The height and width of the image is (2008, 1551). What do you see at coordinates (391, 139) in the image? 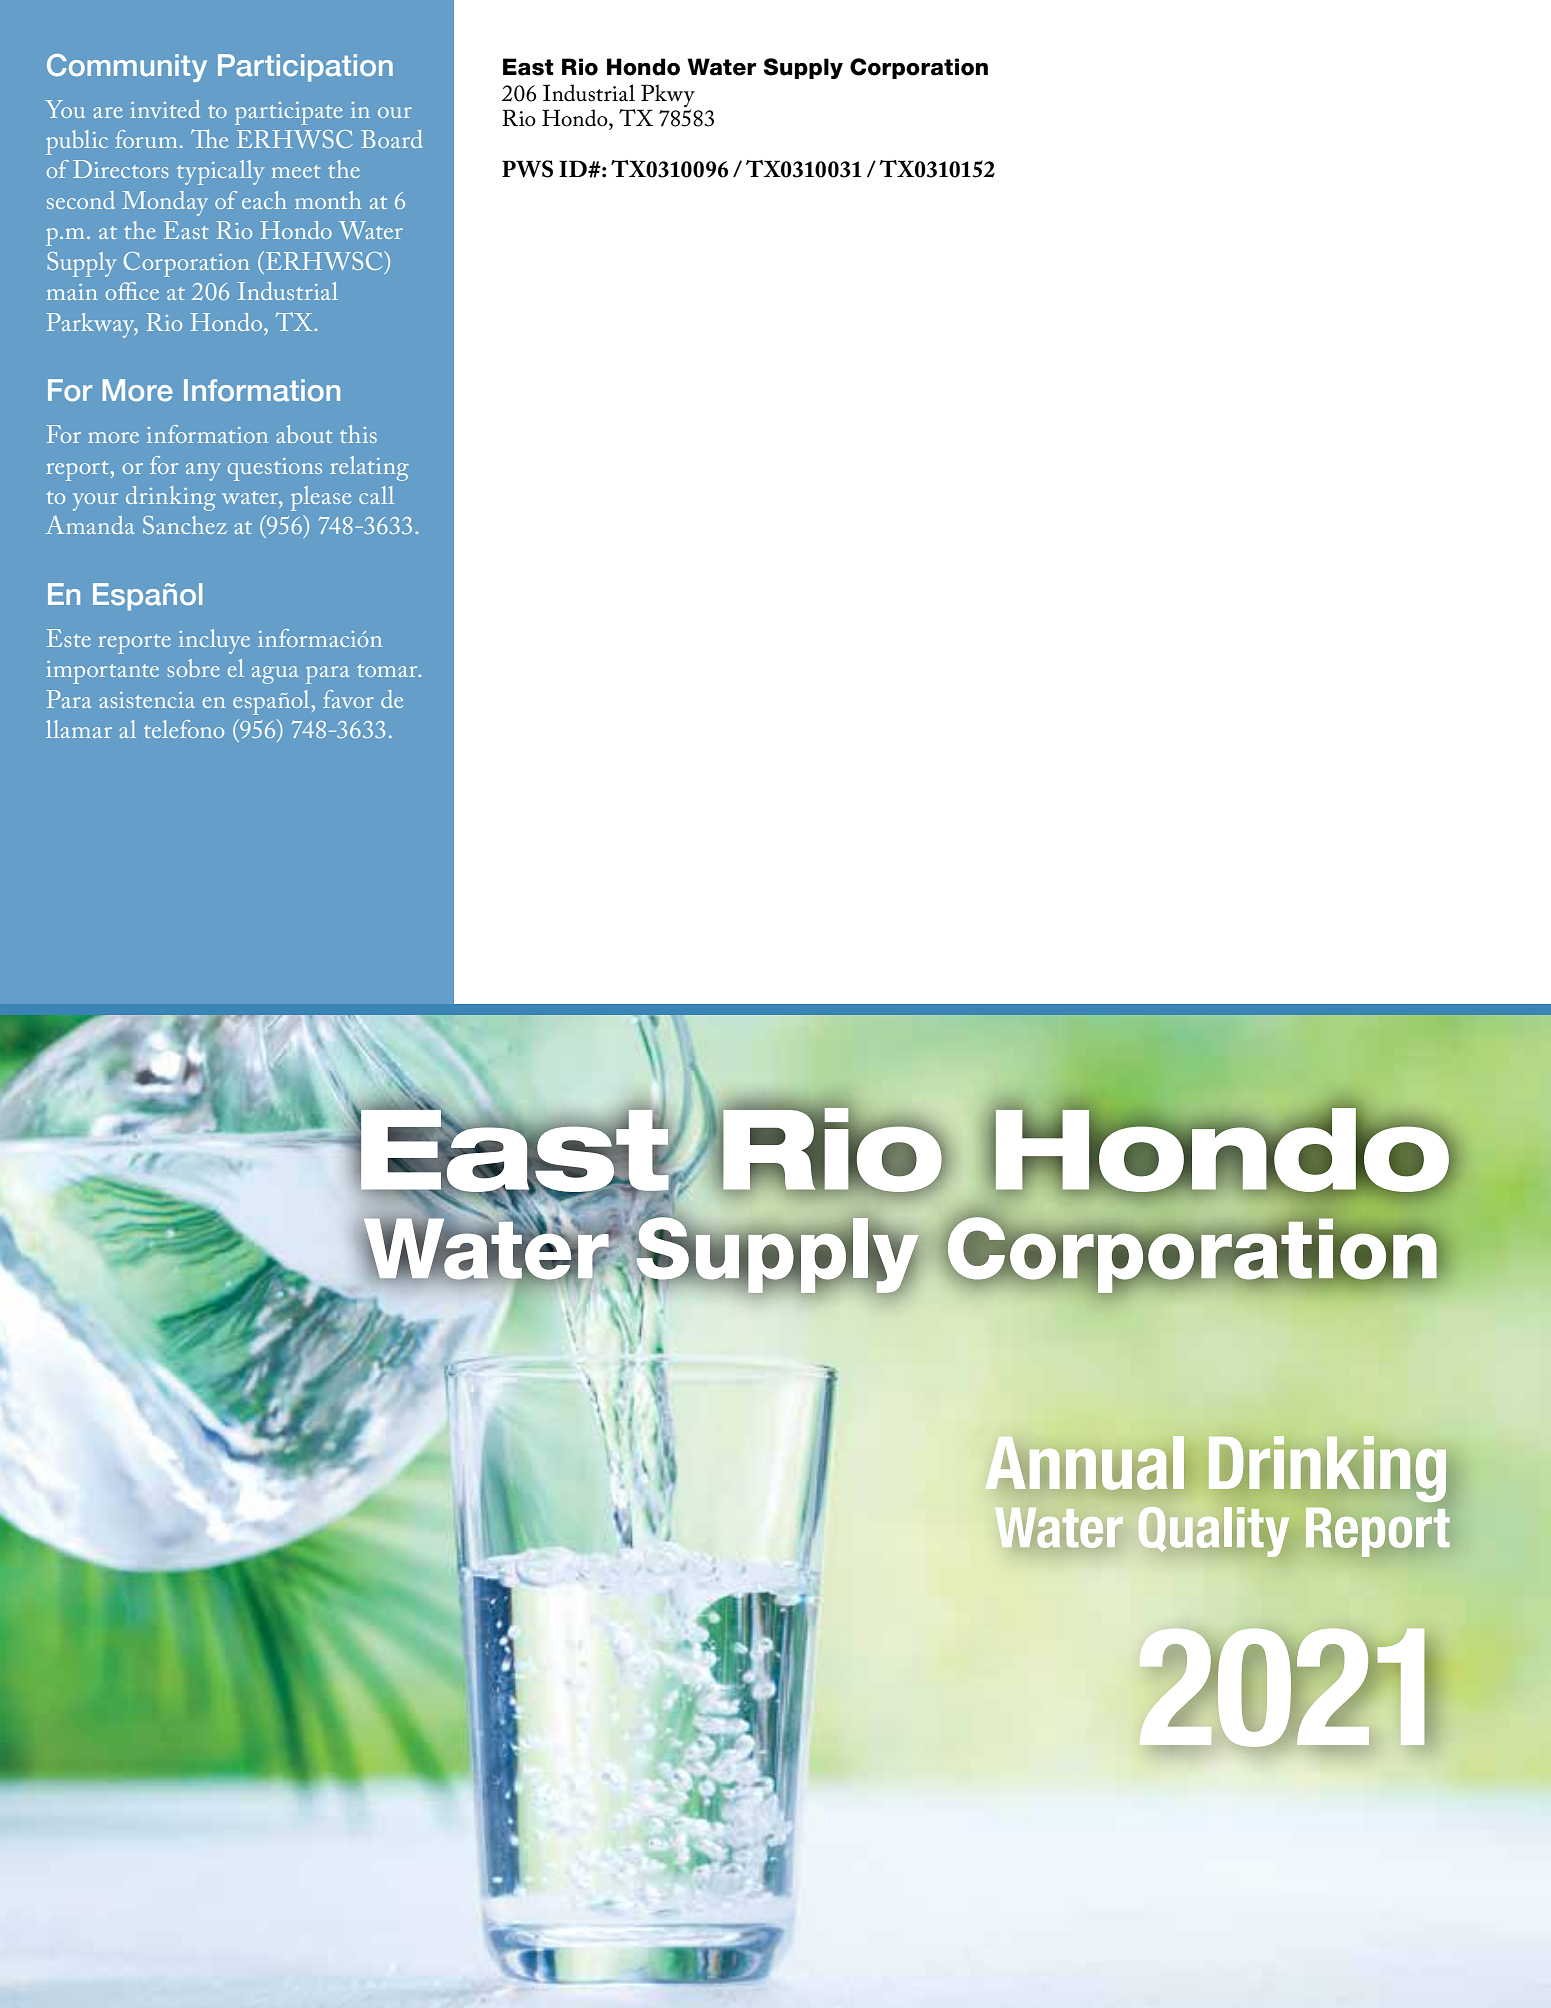
I see `Board` at bounding box center [391, 139].
